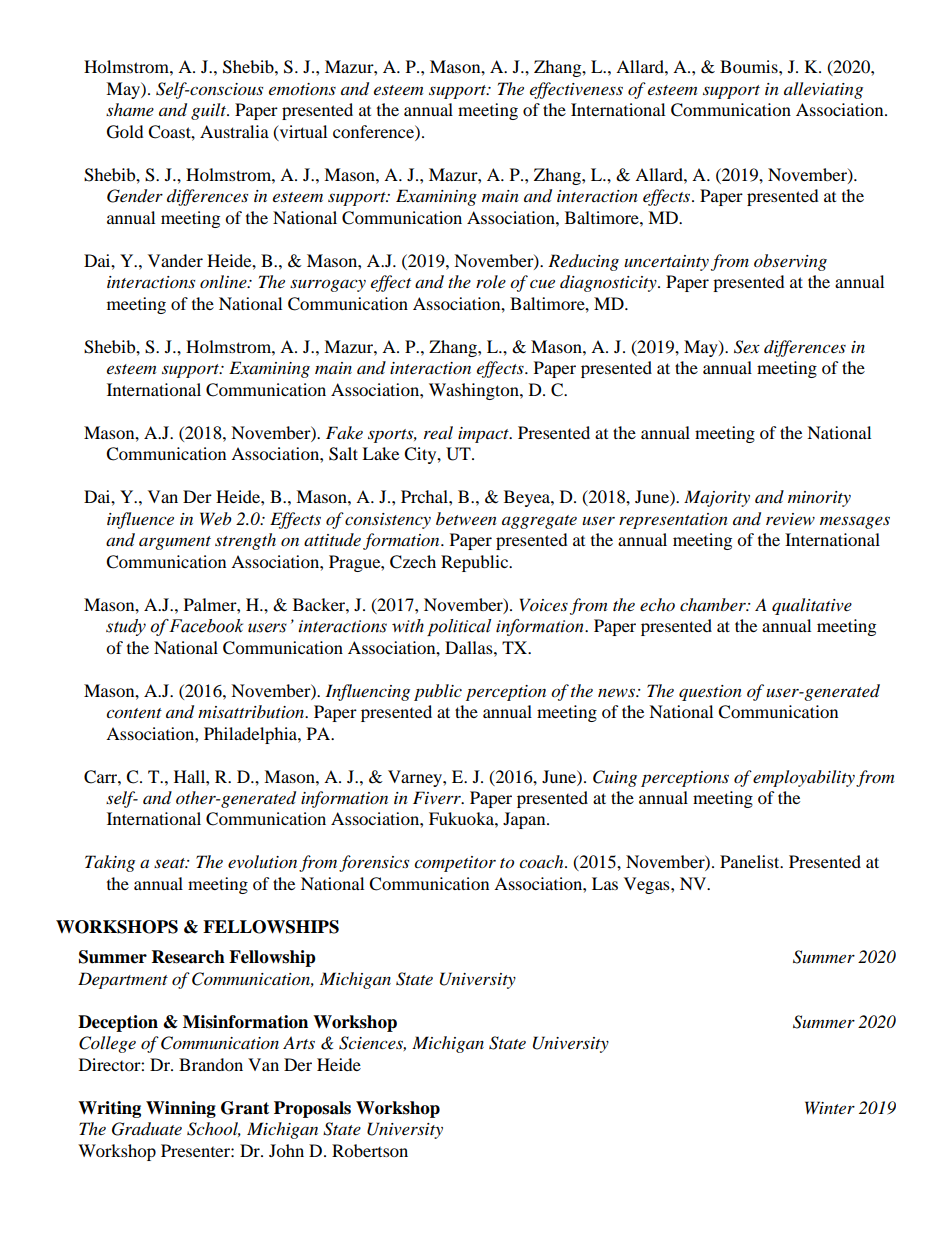 This screenshot has width=952, height=1233. Describe the element at coordinates (209, 111) in the screenshot. I see `guilt` at that location.
